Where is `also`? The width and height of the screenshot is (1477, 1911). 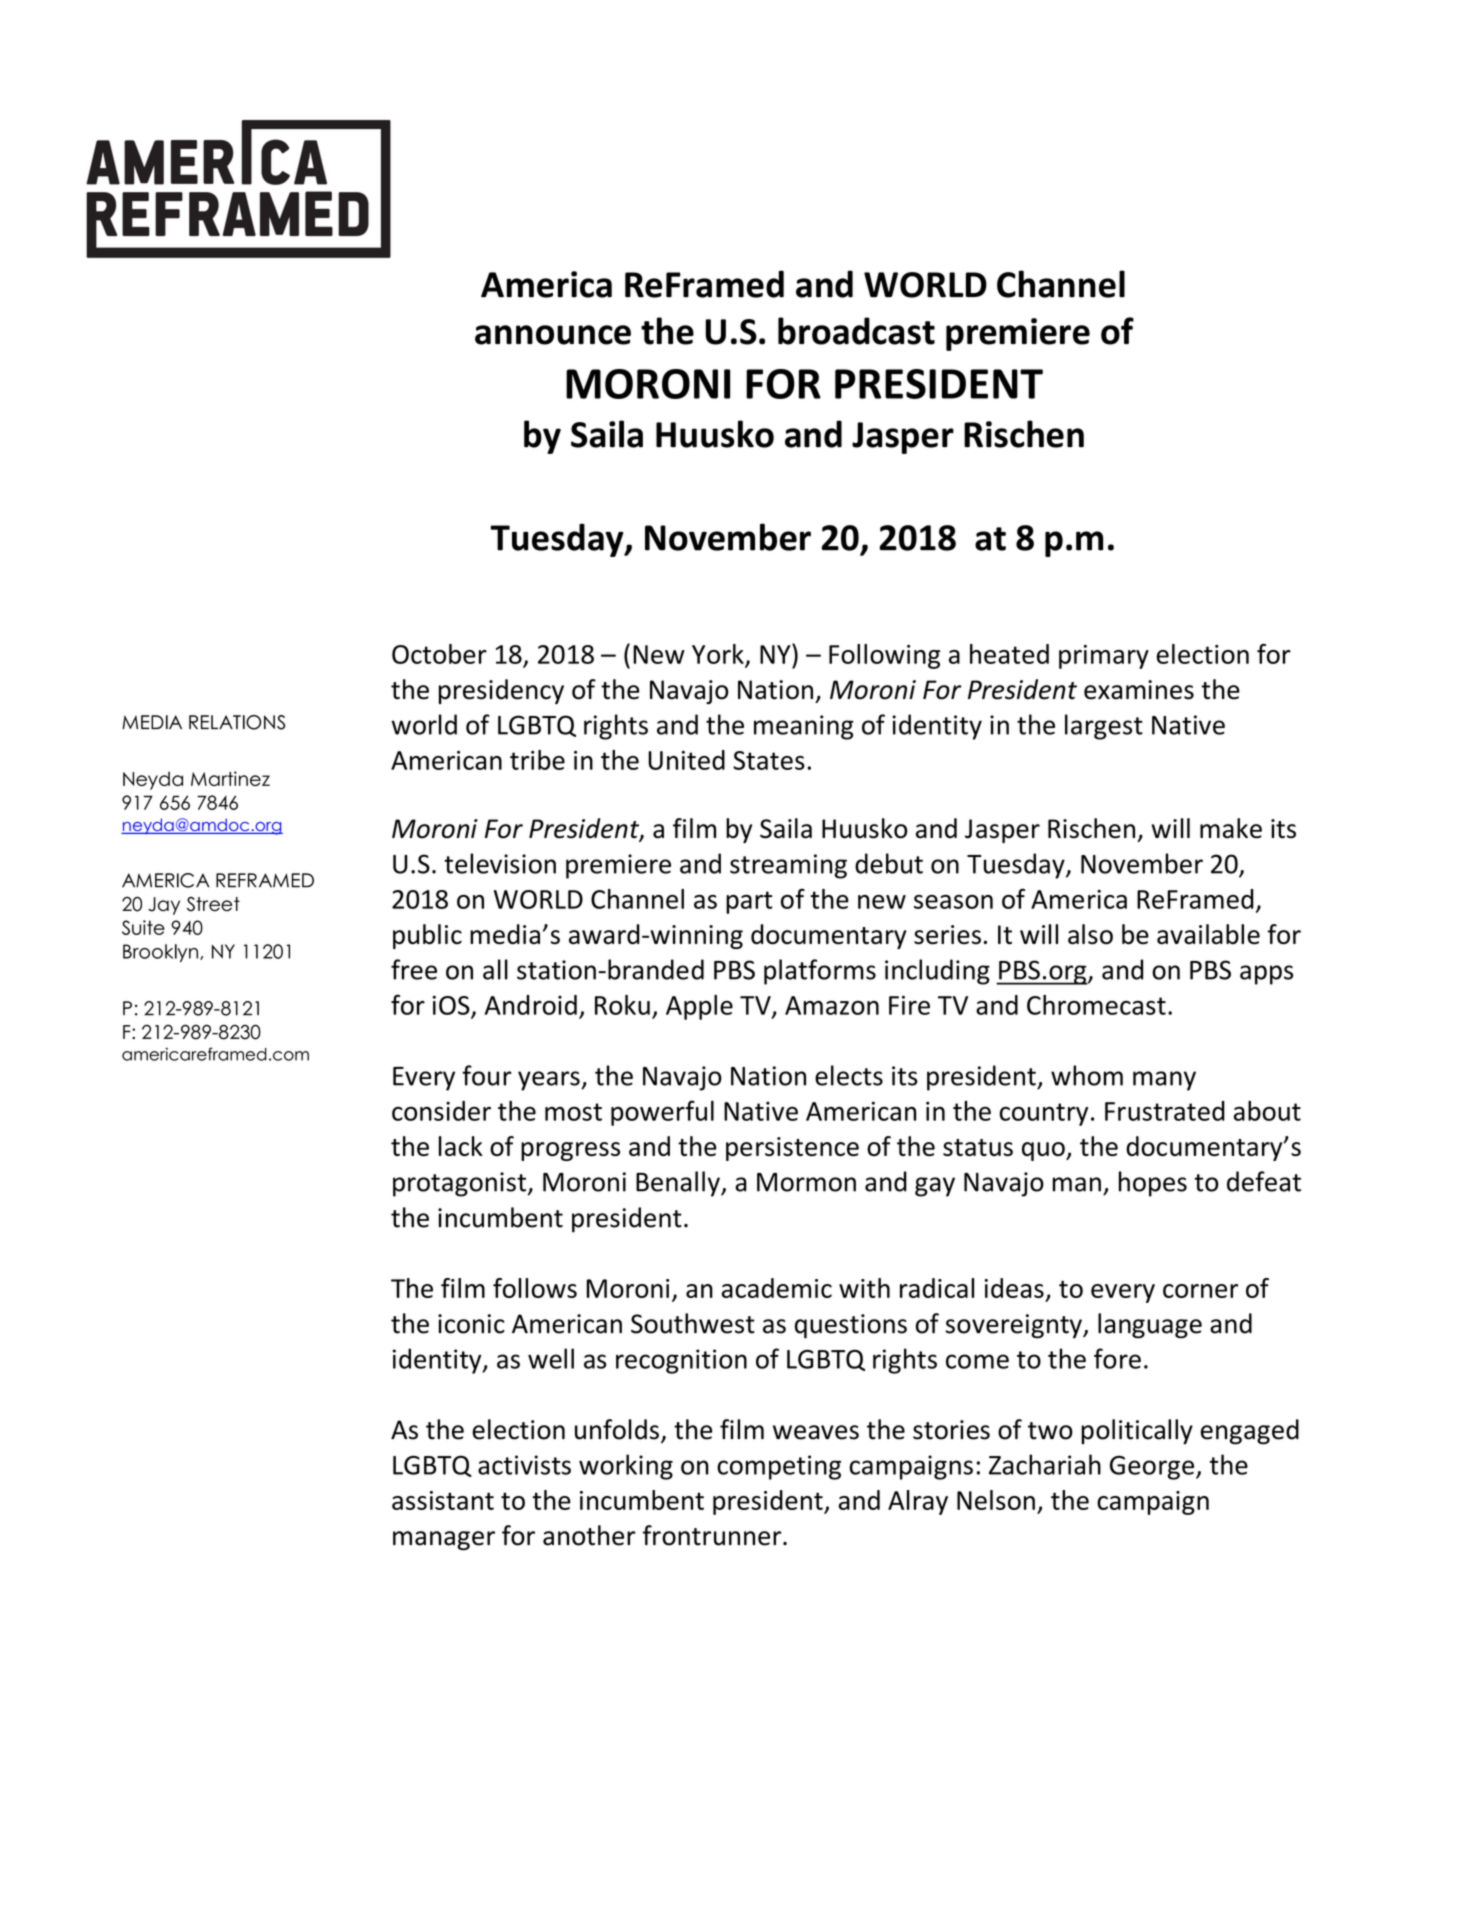 also is located at coordinates (1090, 934).
